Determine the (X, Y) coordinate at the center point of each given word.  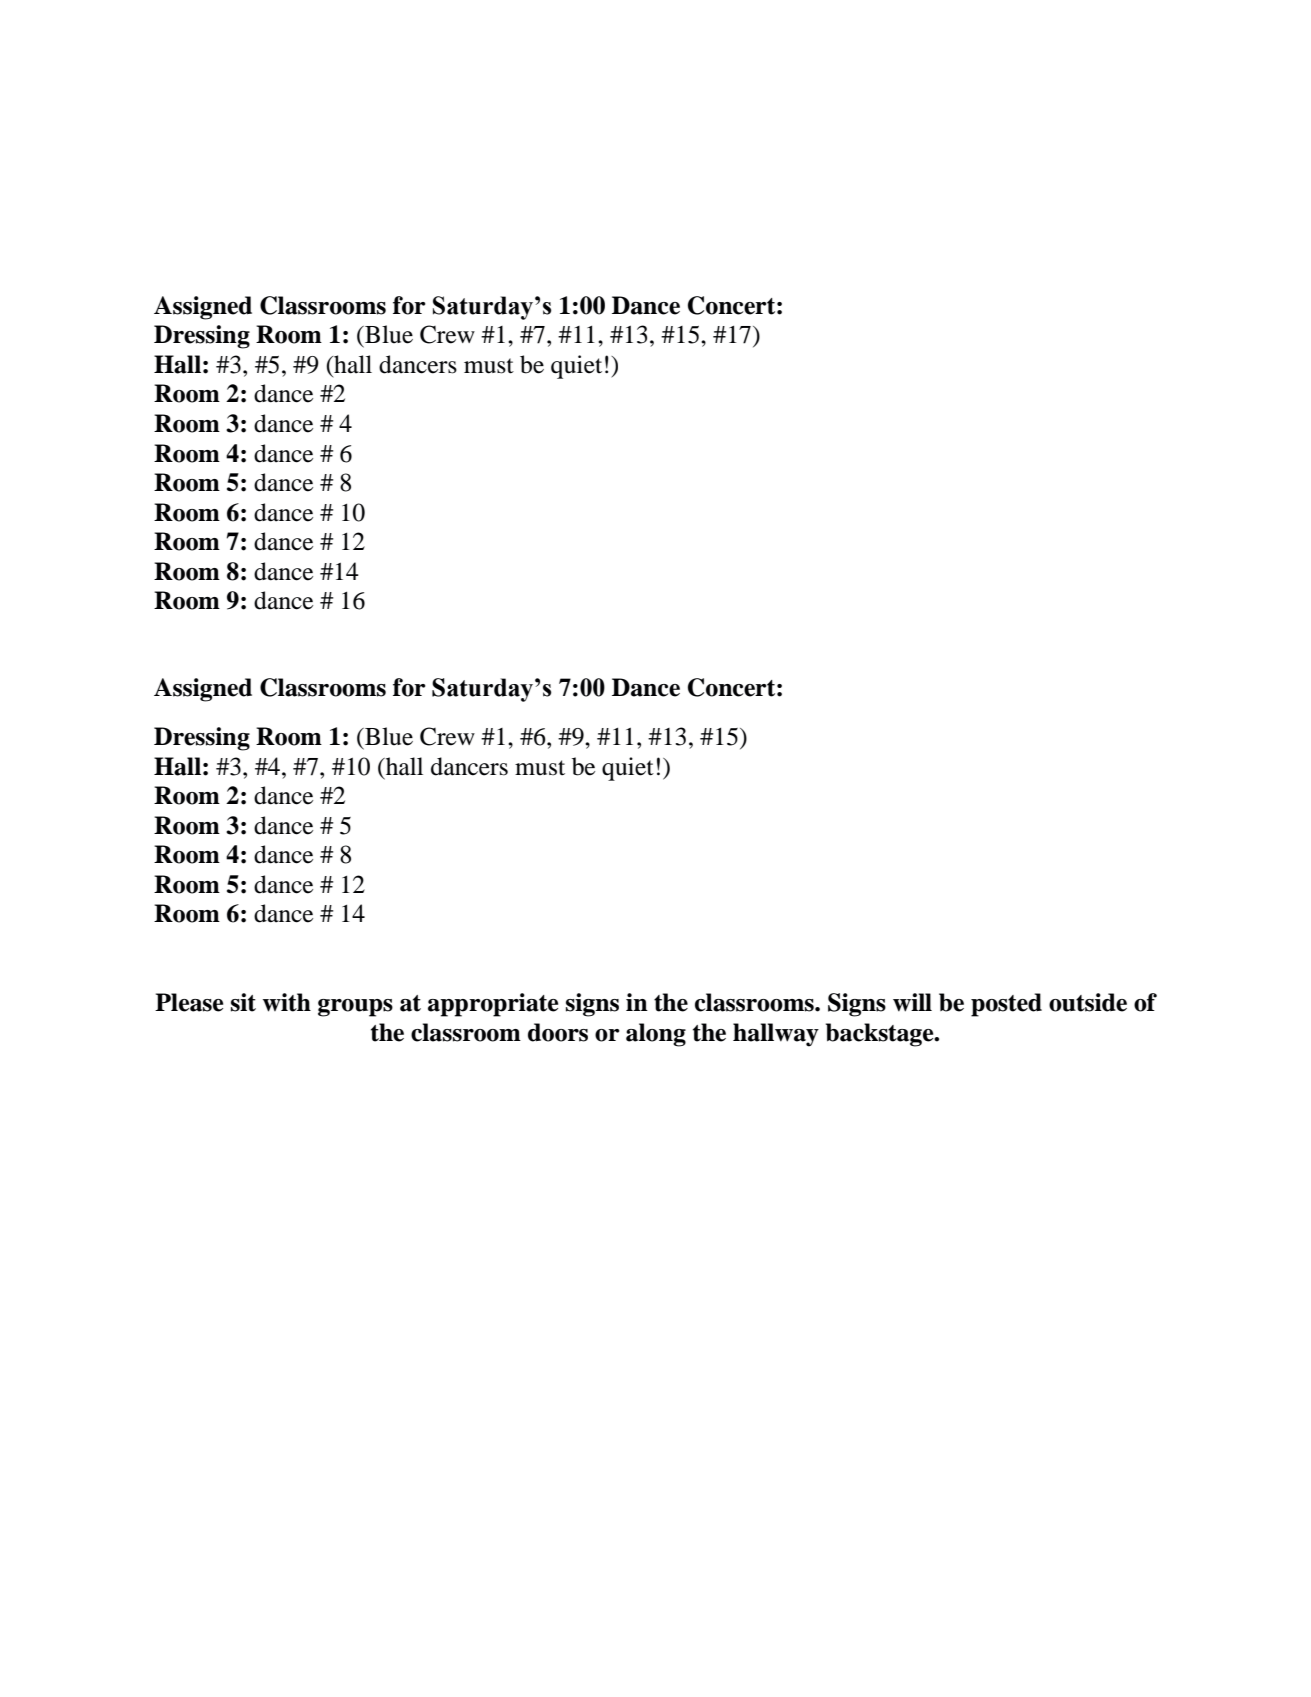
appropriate (493, 1005)
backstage (881, 1035)
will (912, 1002)
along (656, 1035)
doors (558, 1032)
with (287, 1002)
